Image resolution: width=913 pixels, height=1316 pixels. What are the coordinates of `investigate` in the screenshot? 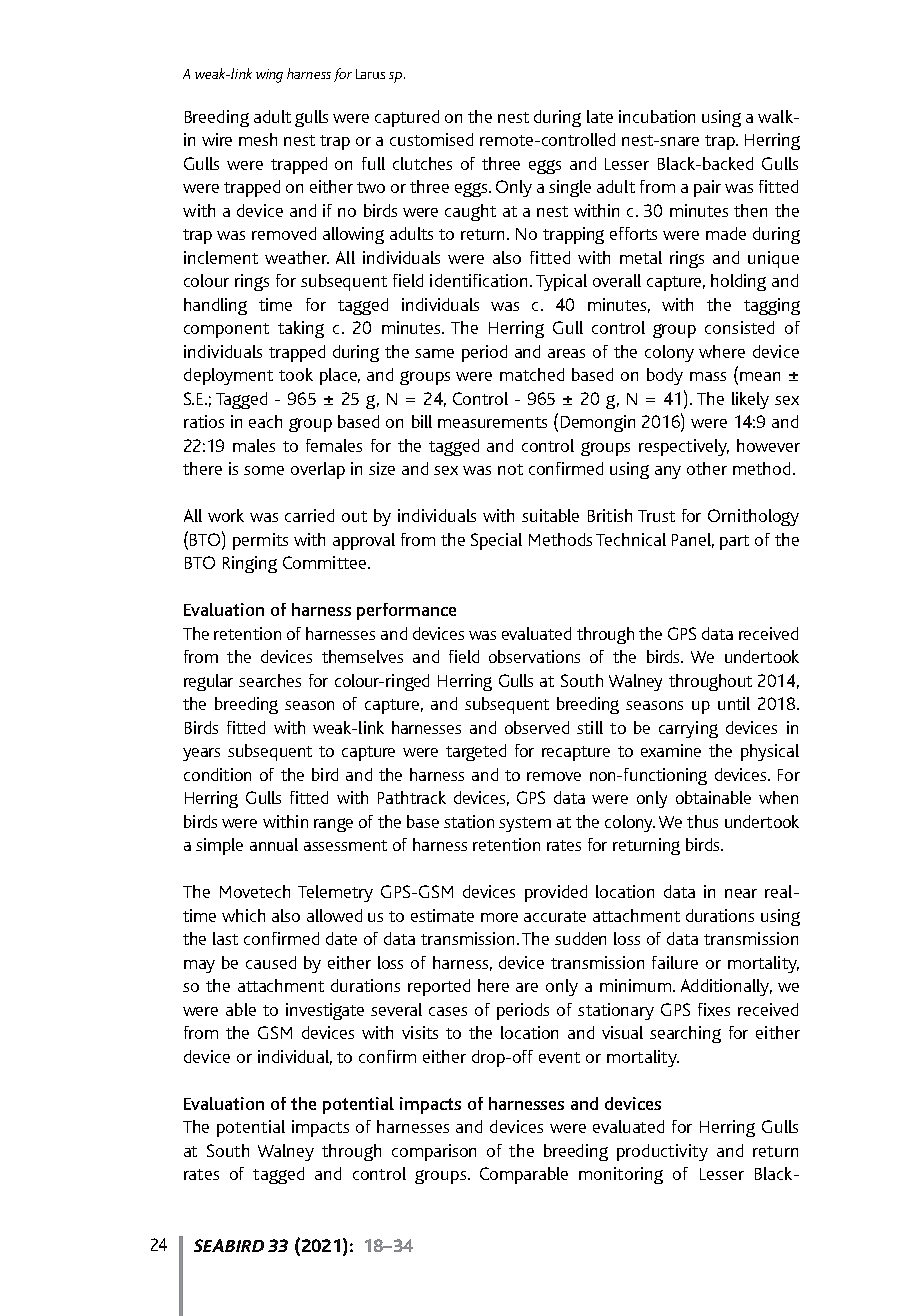 It's located at (325, 1011).
